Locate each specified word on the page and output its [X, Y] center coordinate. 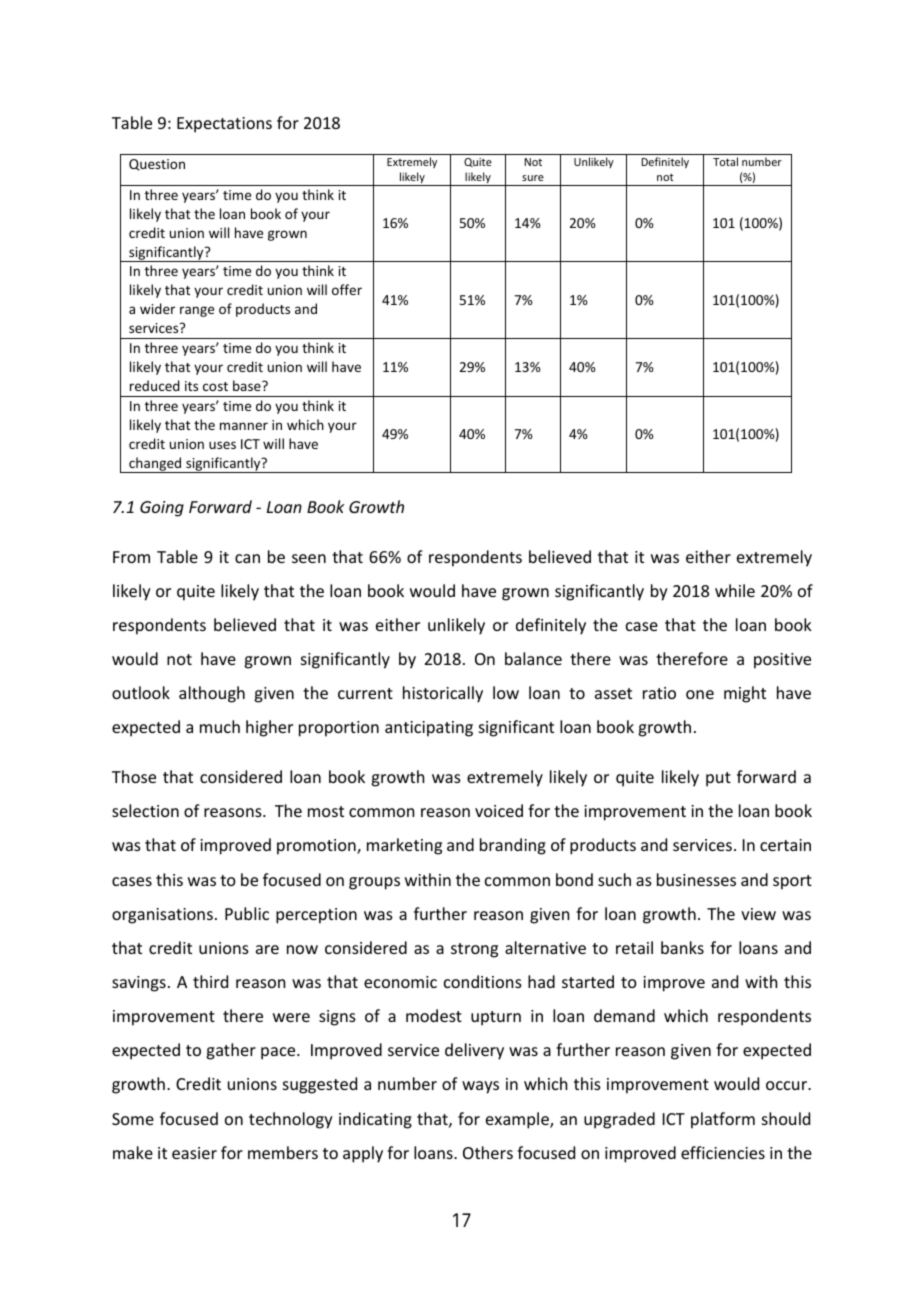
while [735, 590]
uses [222, 445]
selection [145, 810]
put [718, 779]
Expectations [224, 125]
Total [725, 161]
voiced [499, 810]
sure [533, 178]
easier [194, 1153]
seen [309, 558]
